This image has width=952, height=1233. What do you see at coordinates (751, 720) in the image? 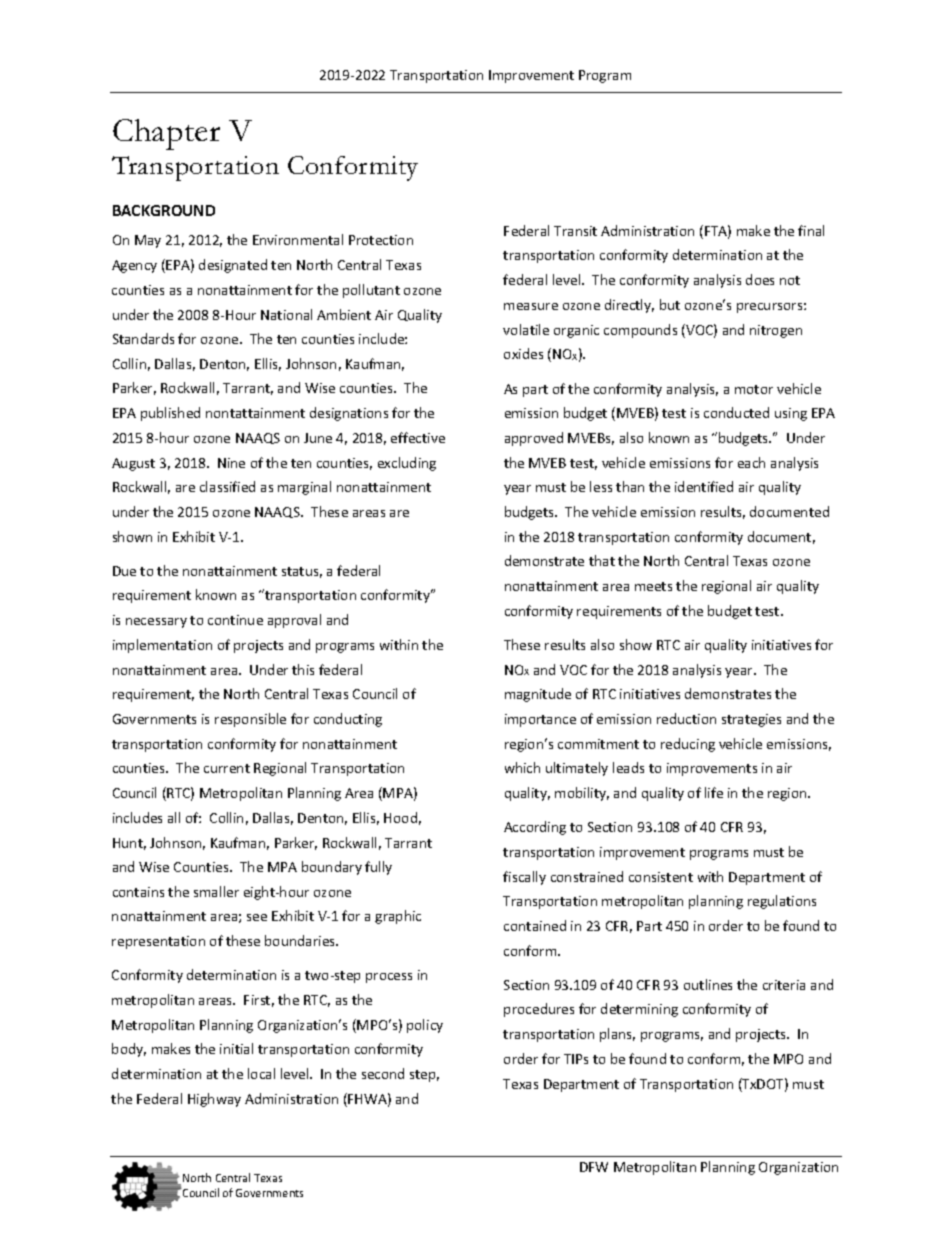
I see `strategies` at bounding box center [751, 720].
